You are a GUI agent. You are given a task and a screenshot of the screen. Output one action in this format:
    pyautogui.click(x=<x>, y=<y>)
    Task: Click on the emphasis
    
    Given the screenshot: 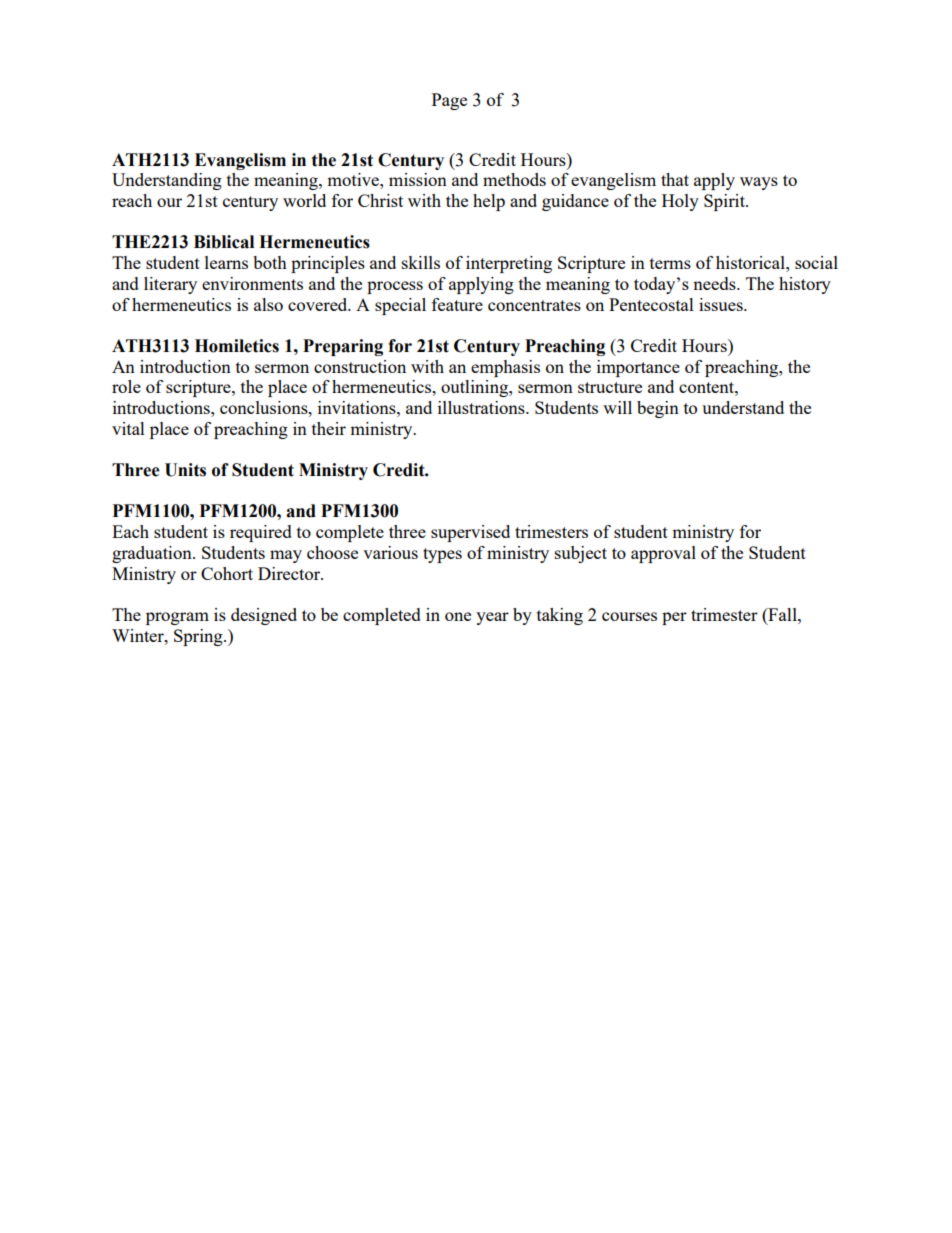 What is the action you would take?
    pyautogui.click(x=505, y=368)
